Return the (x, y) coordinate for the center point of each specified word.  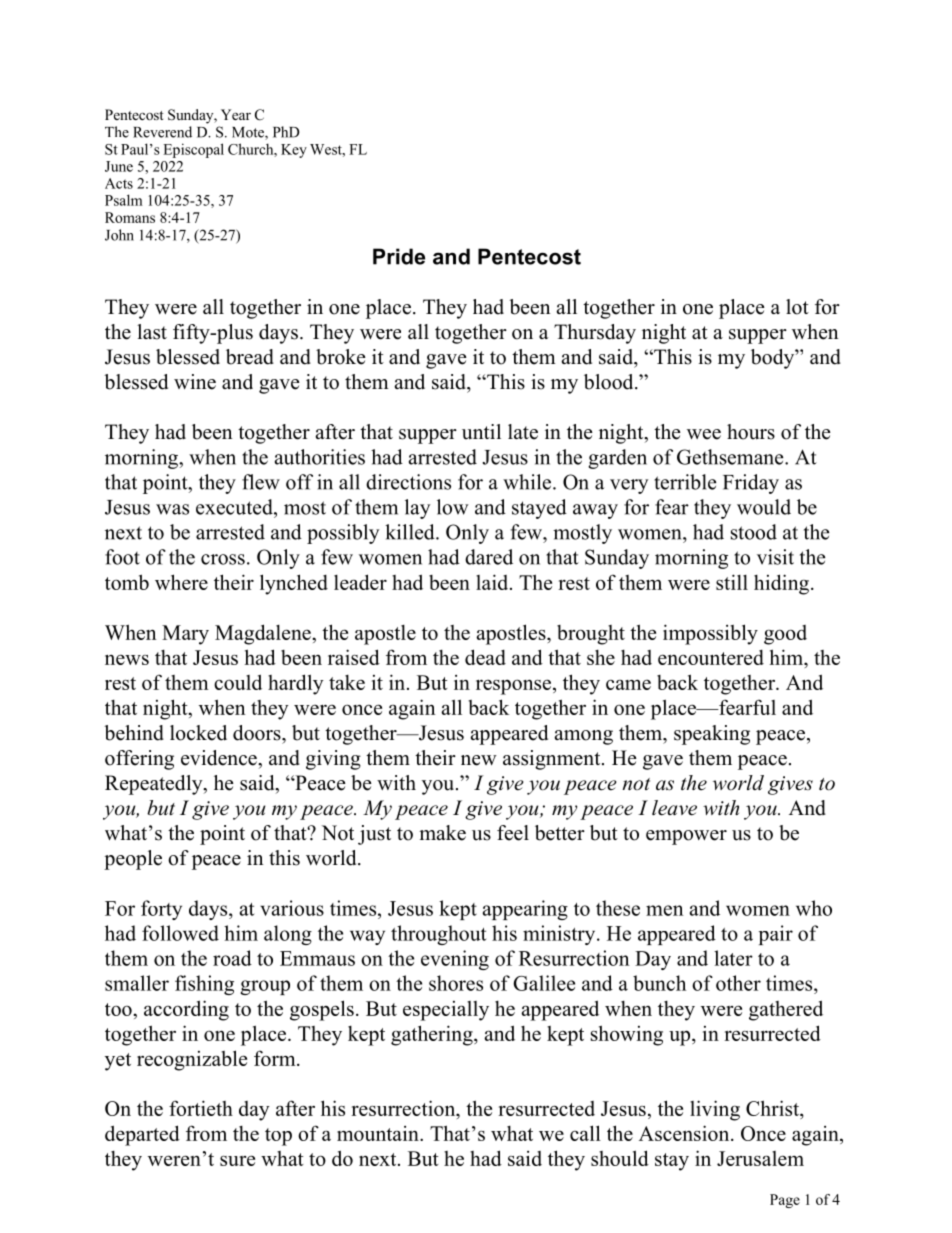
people (133, 860)
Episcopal (193, 150)
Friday (751, 484)
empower (686, 837)
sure (237, 1160)
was (172, 509)
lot (797, 307)
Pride (399, 256)
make (442, 833)
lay (418, 509)
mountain (379, 1133)
